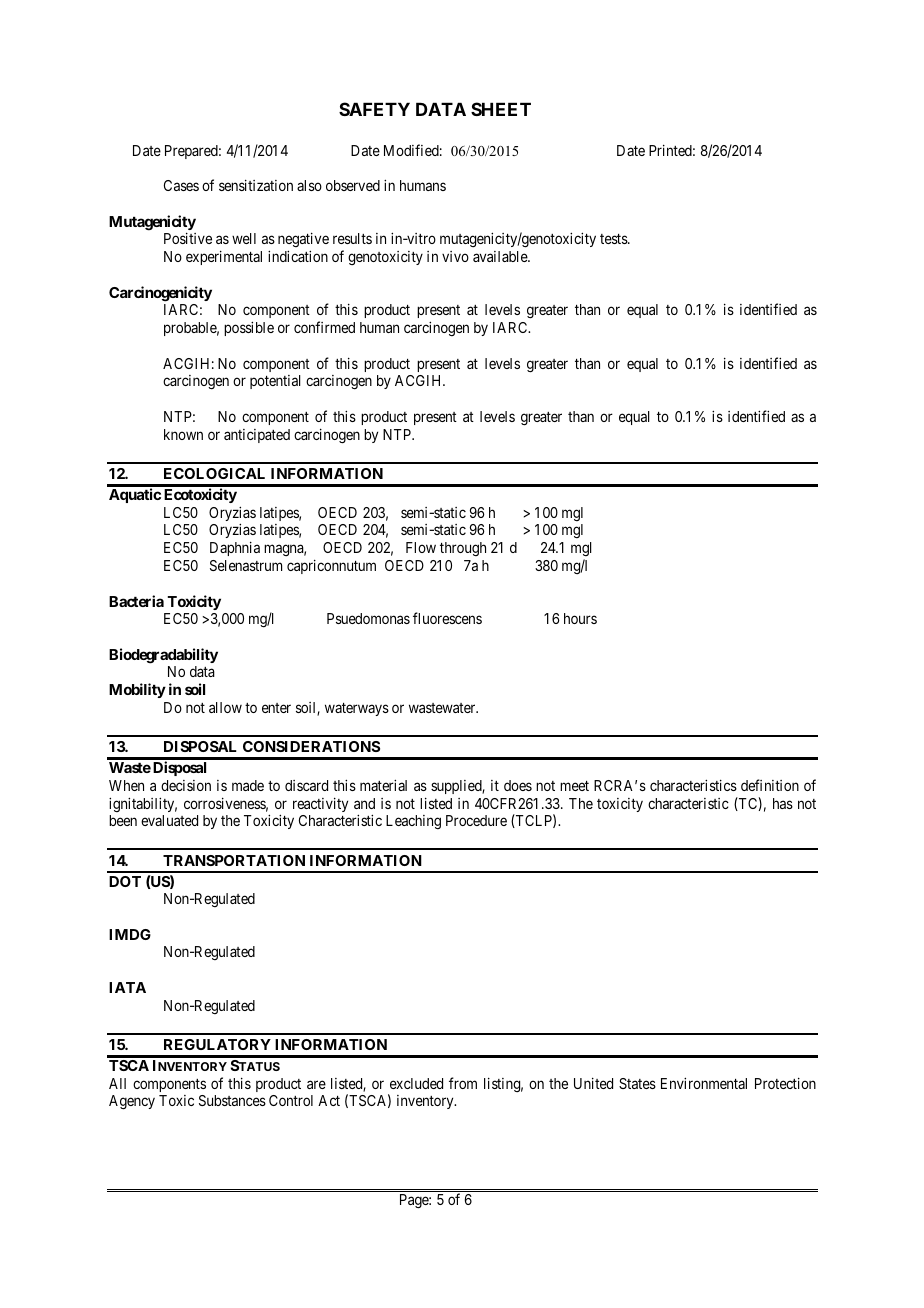 This document has width=924, height=1308. What do you see at coordinates (501, 256) in the document?
I see `available` at bounding box center [501, 256].
